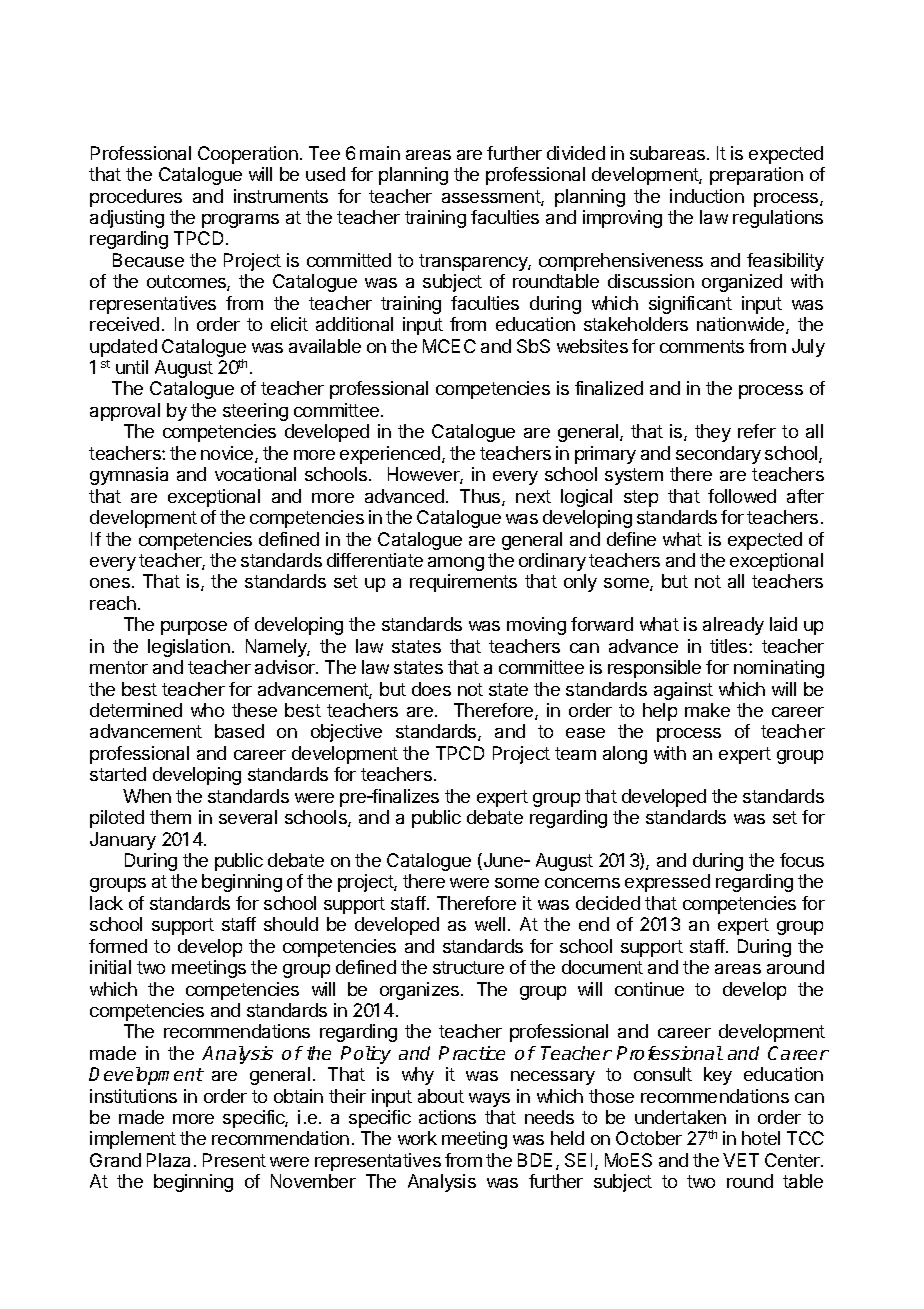 This screenshot has height=1309, width=924. Describe the element at coordinates (168, 1160) in the screenshot. I see `Plaza` at that location.
